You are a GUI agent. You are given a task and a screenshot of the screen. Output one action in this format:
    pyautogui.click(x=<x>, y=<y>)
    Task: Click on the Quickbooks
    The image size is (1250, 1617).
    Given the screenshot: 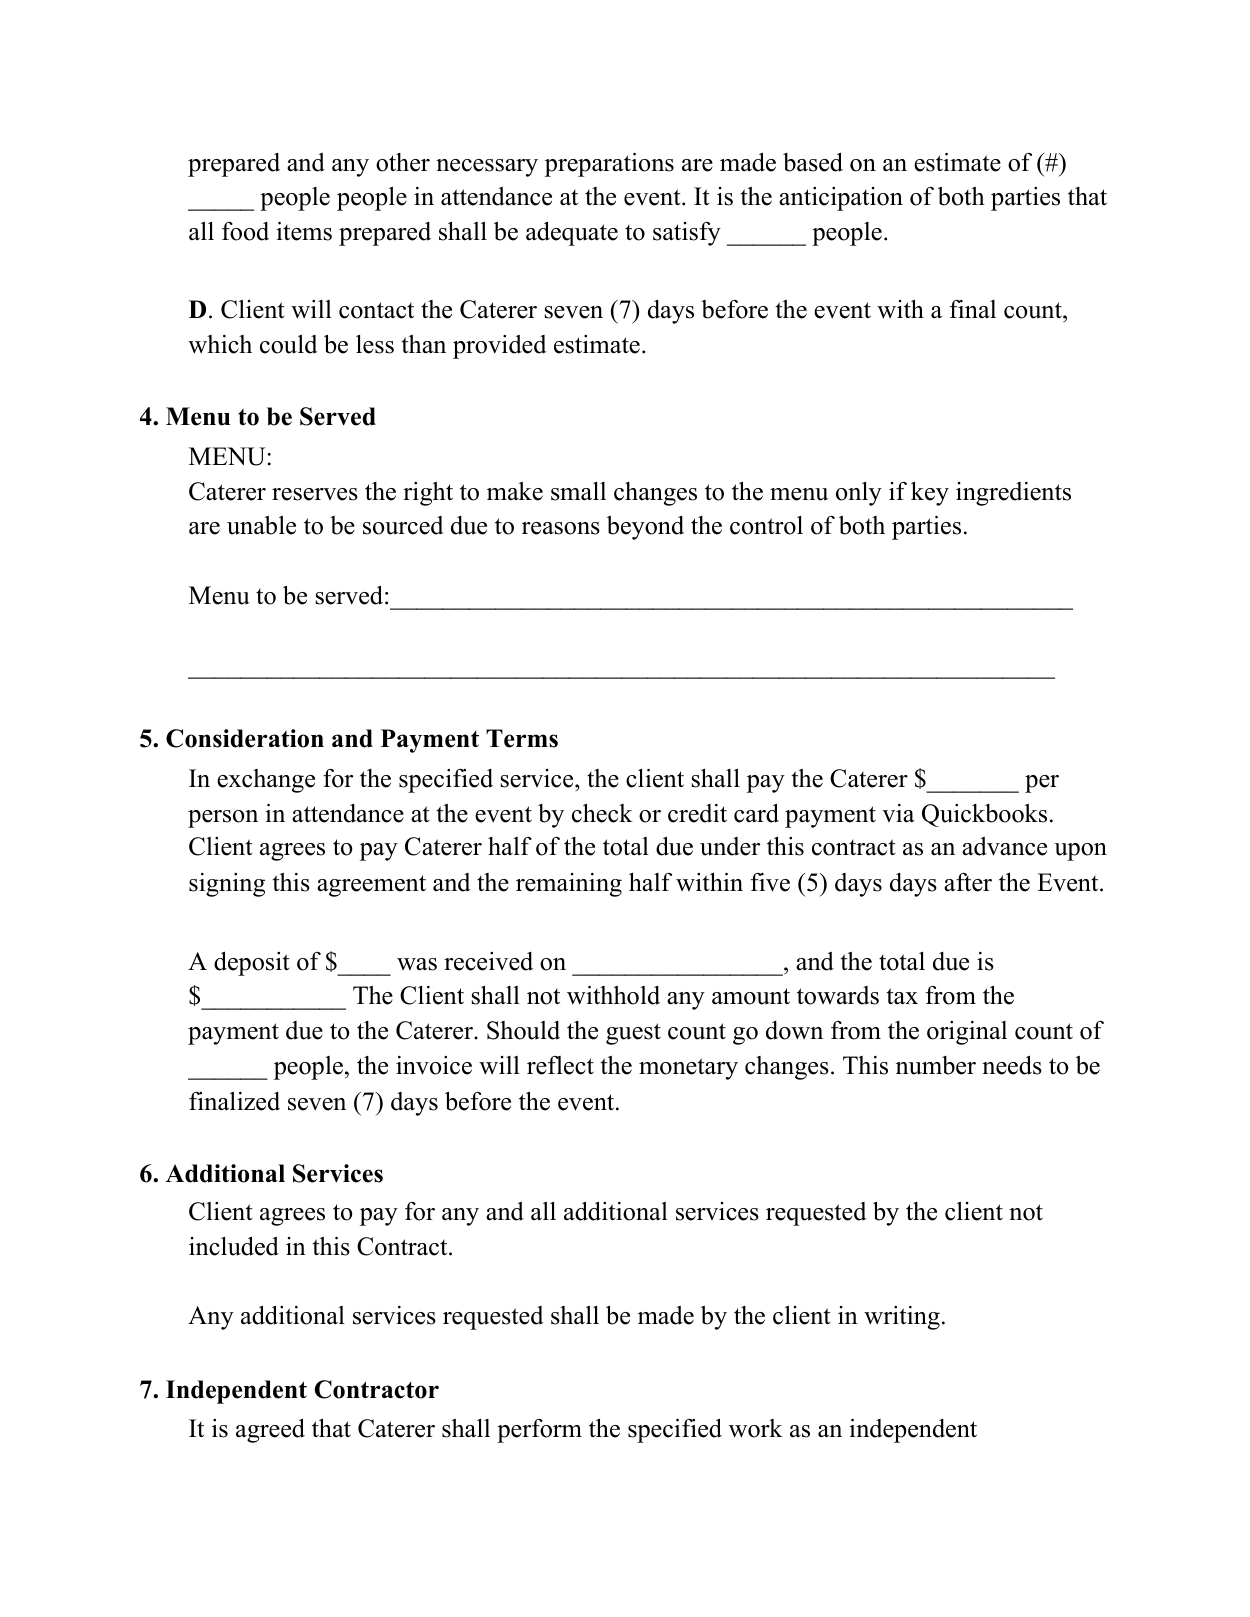 What is the action you would take?
    pyautogui.click(x=984, y=815)
